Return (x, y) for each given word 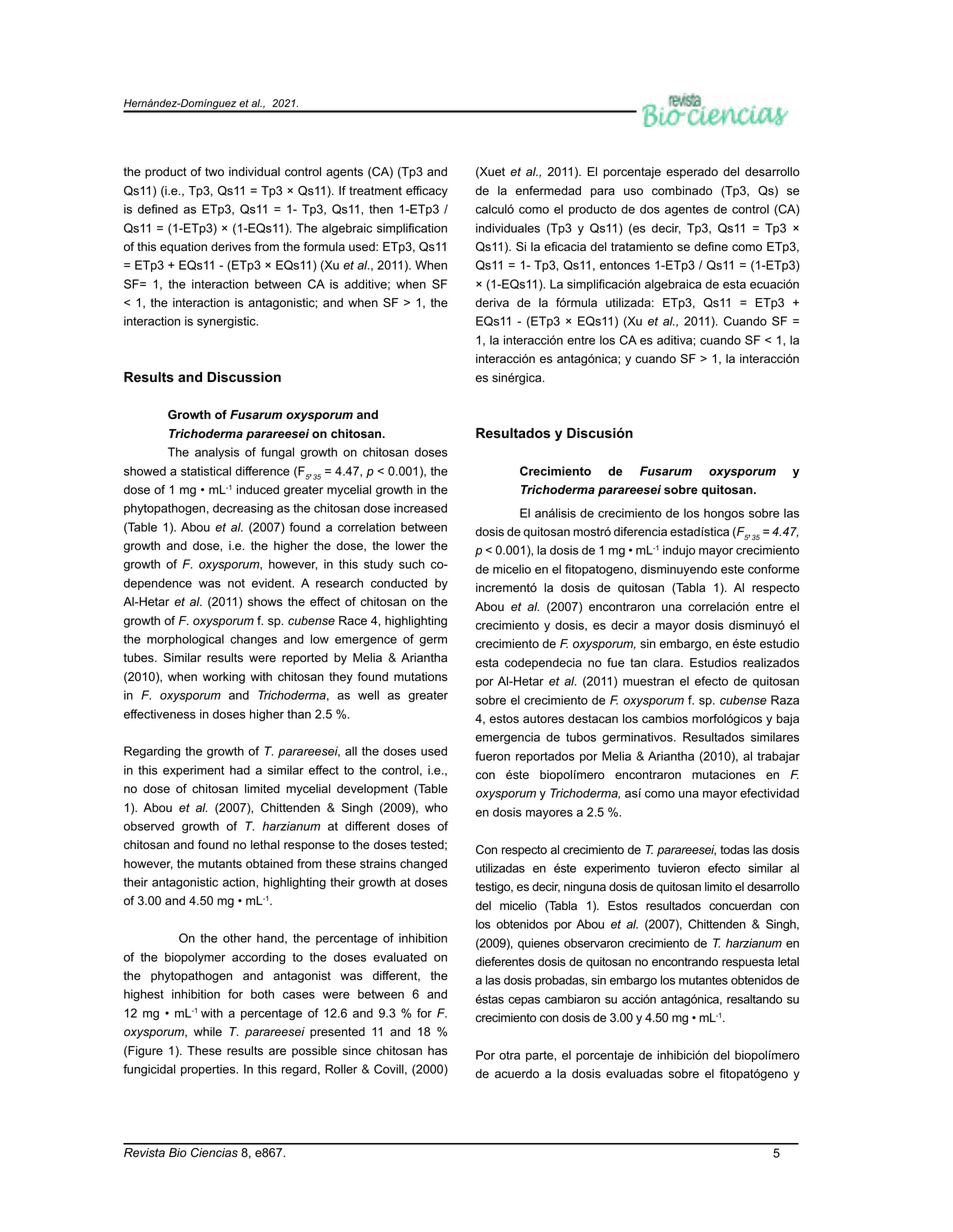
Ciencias (214, 1153)
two (214, 171)
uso (633, 192)
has (438, 1051)
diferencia (640, 532)
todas (735, 850)
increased (420, 508)
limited (262, 789)
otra (509, 1055)
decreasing (243, 509)
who (436, 808)
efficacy (427, 192)
